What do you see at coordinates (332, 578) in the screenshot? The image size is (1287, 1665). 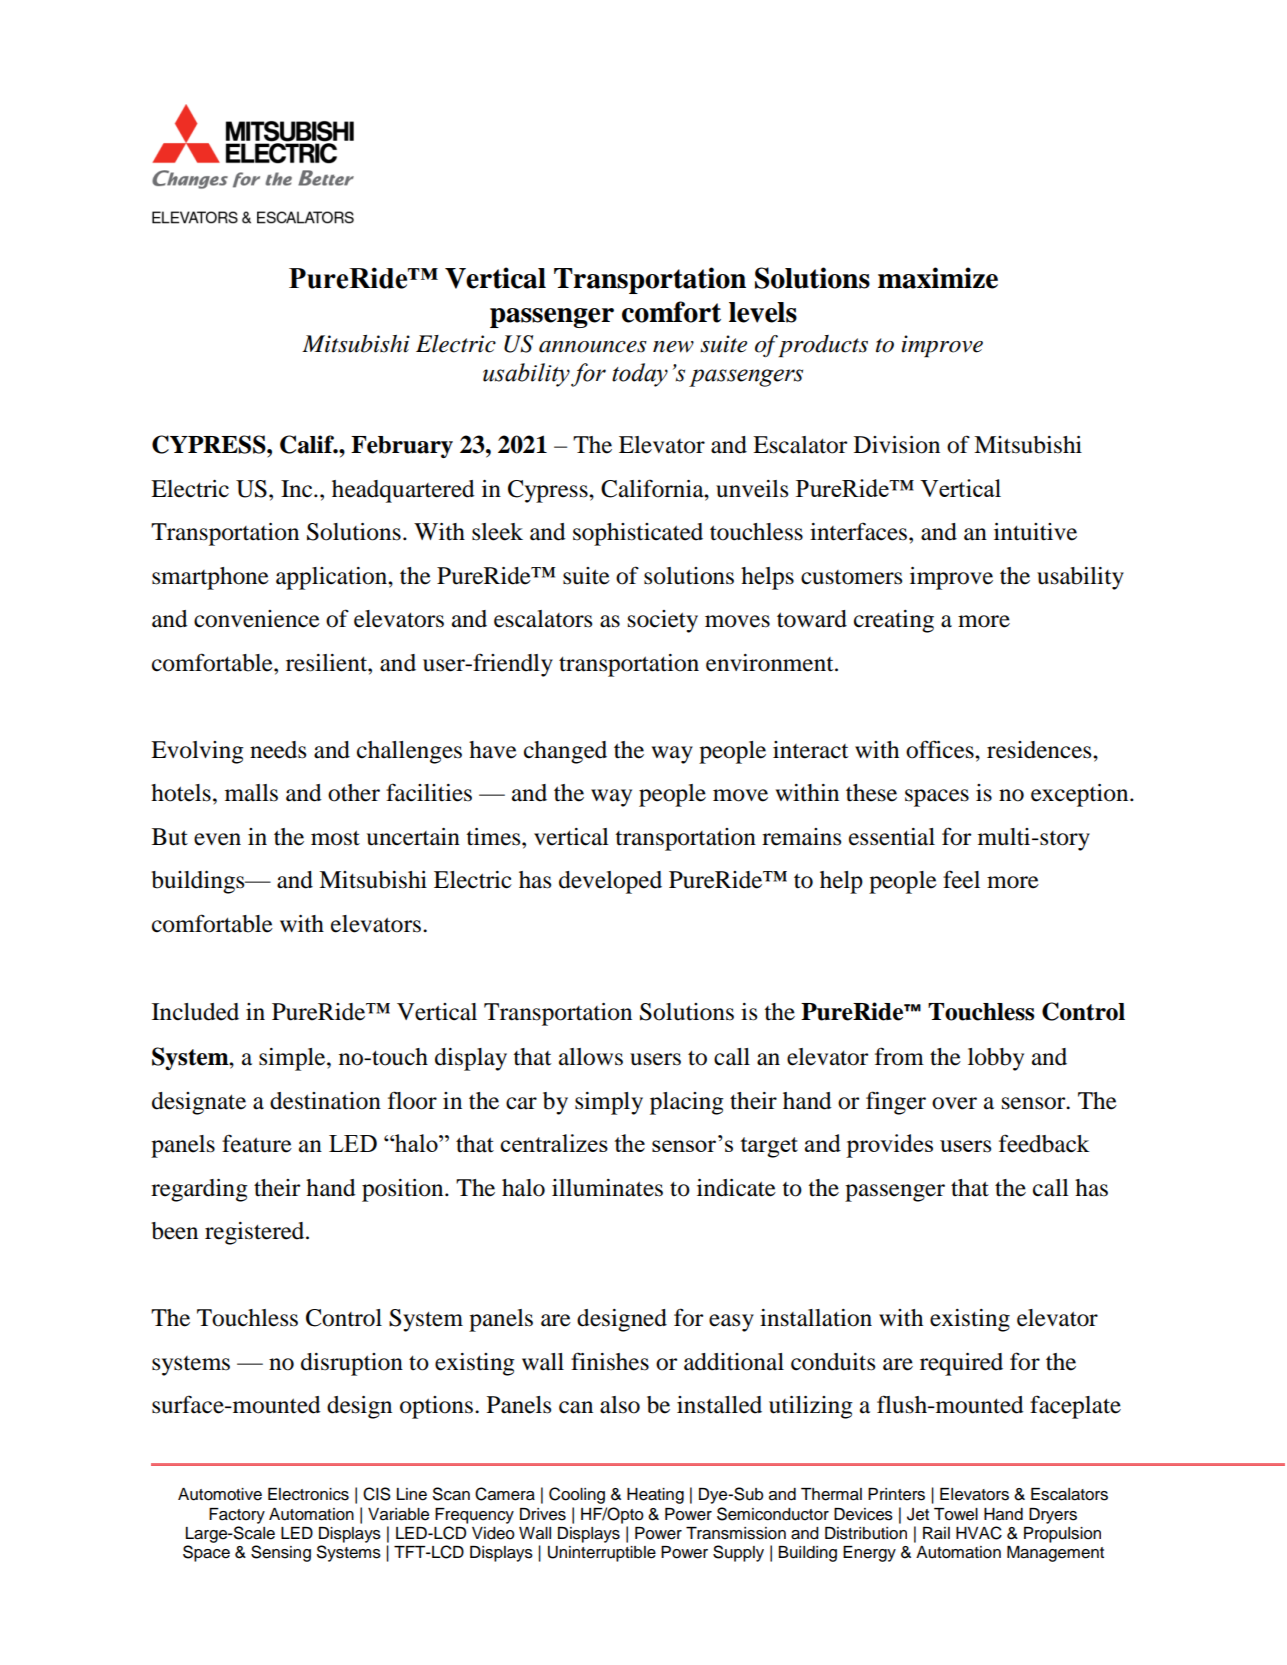 I see `application` at bounding box center [332, 578].
